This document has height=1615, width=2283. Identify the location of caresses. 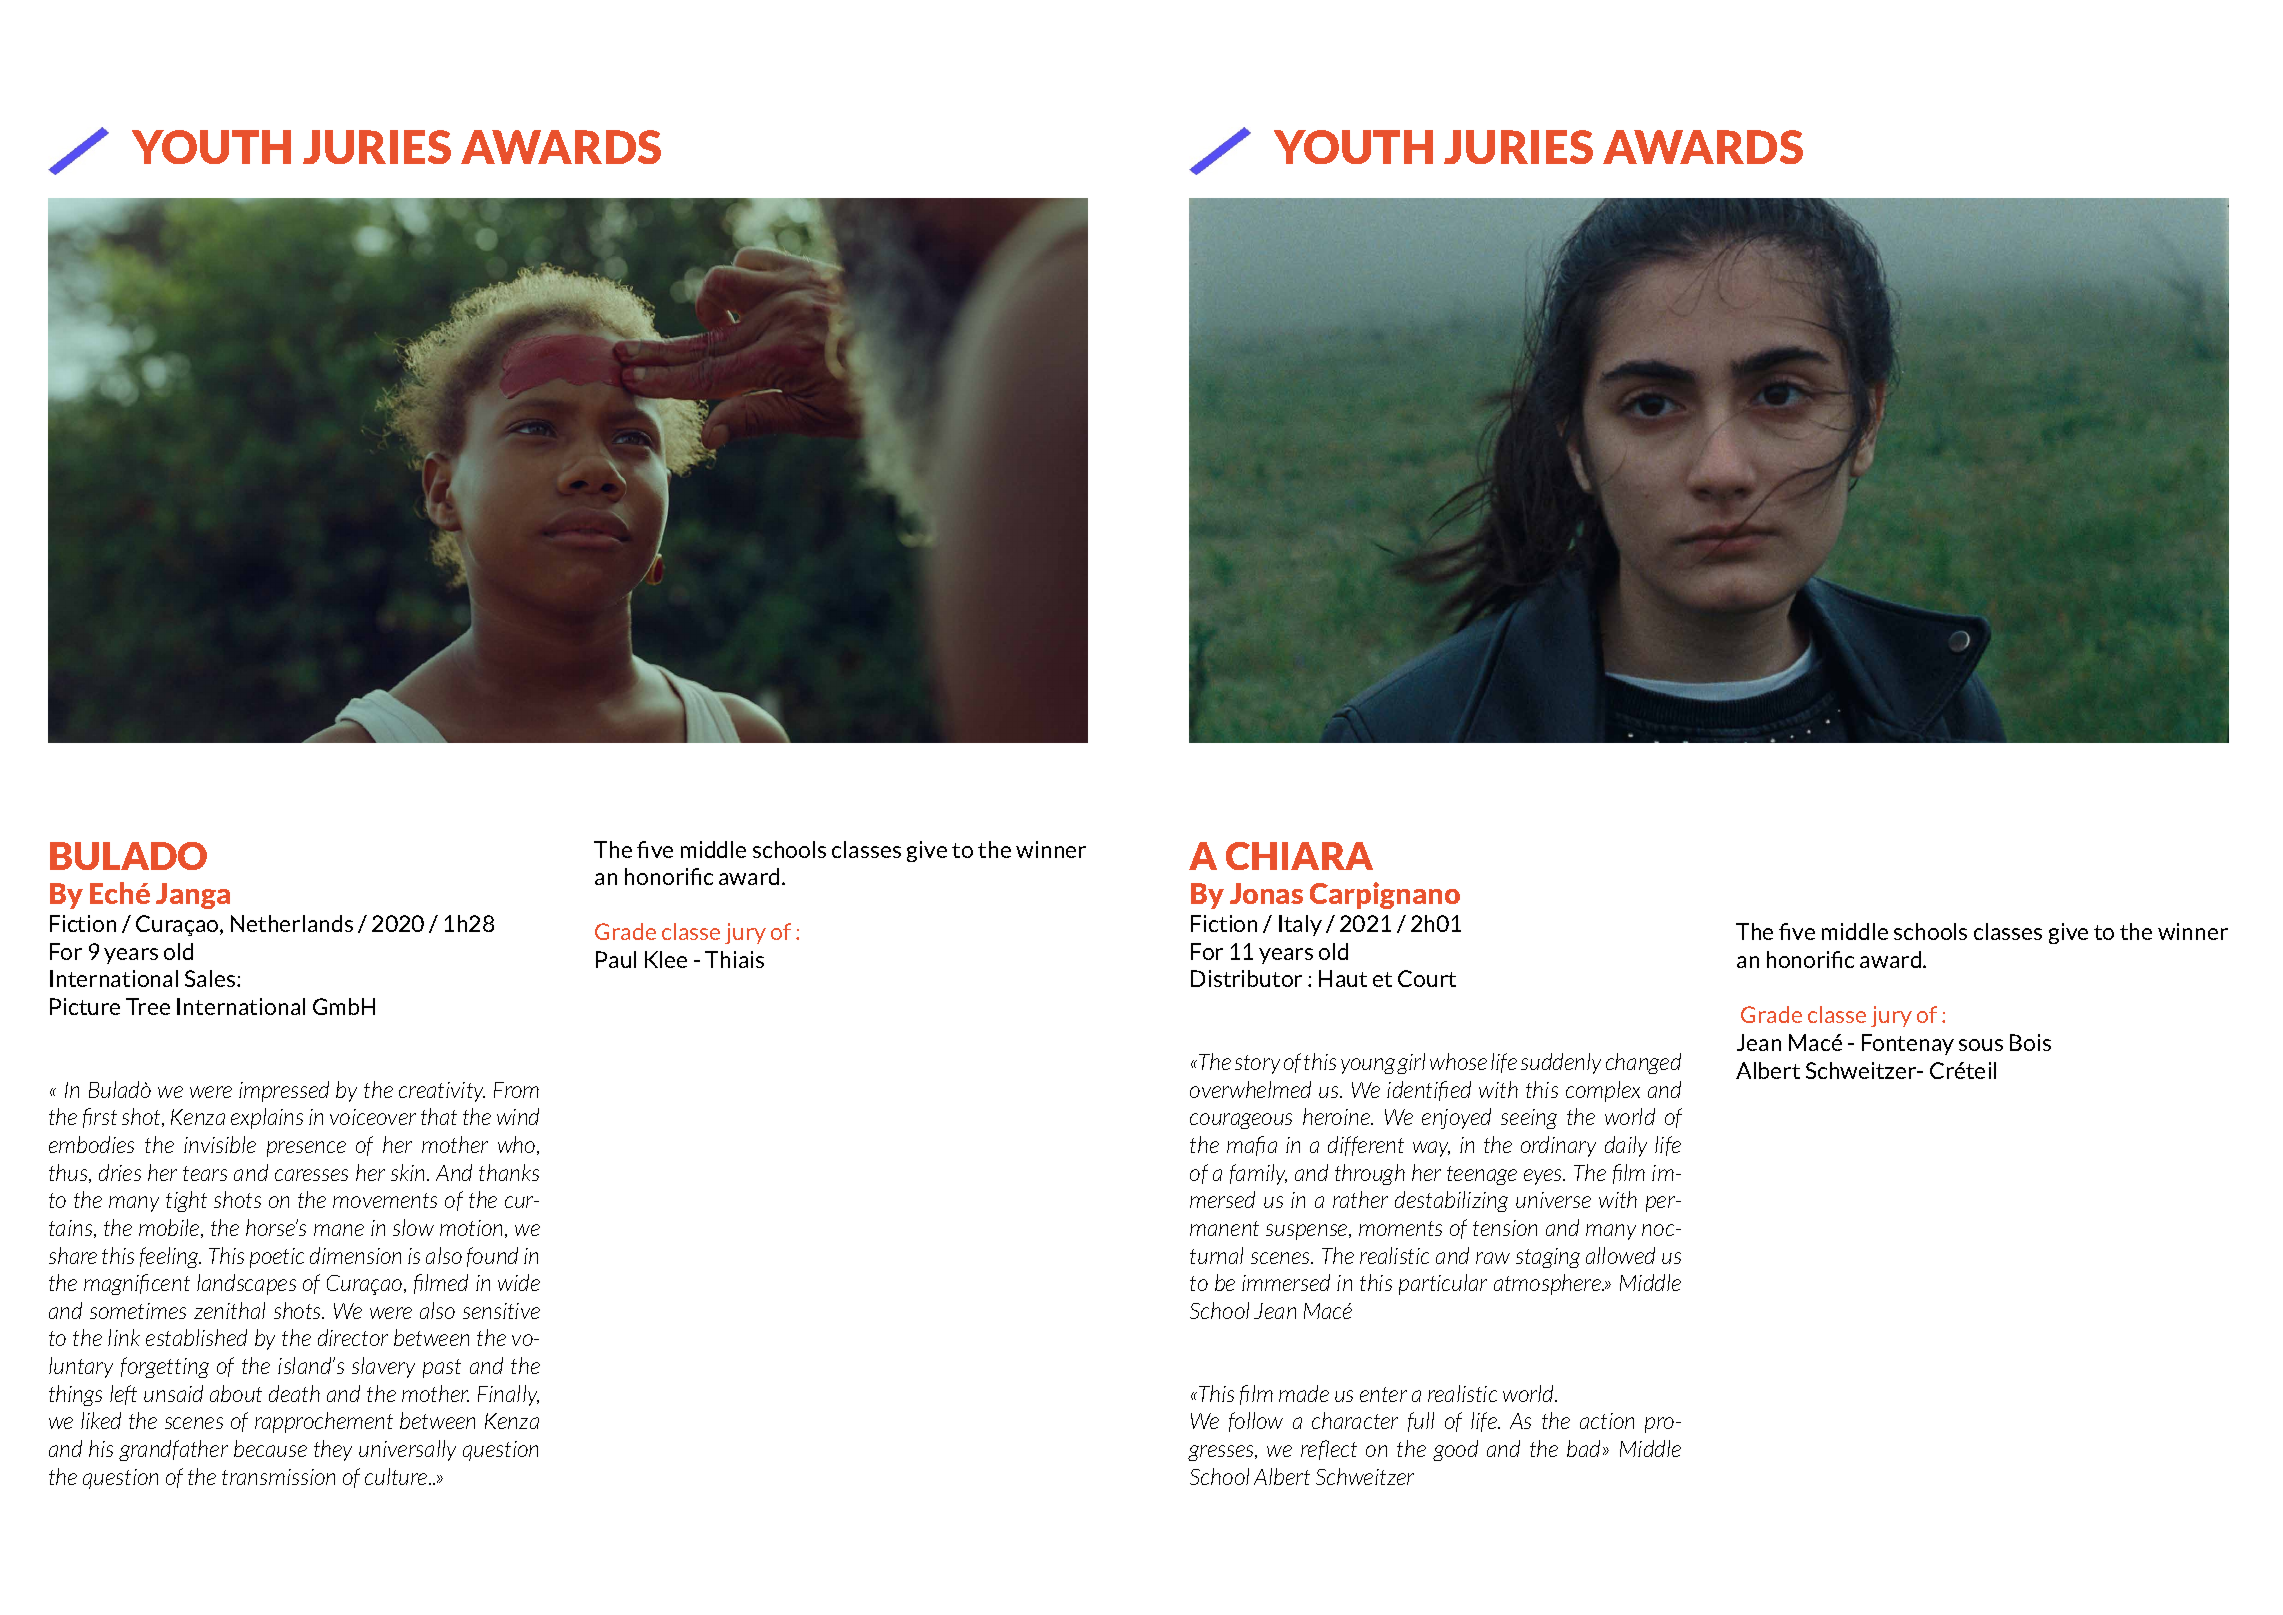
(311, 1175).
